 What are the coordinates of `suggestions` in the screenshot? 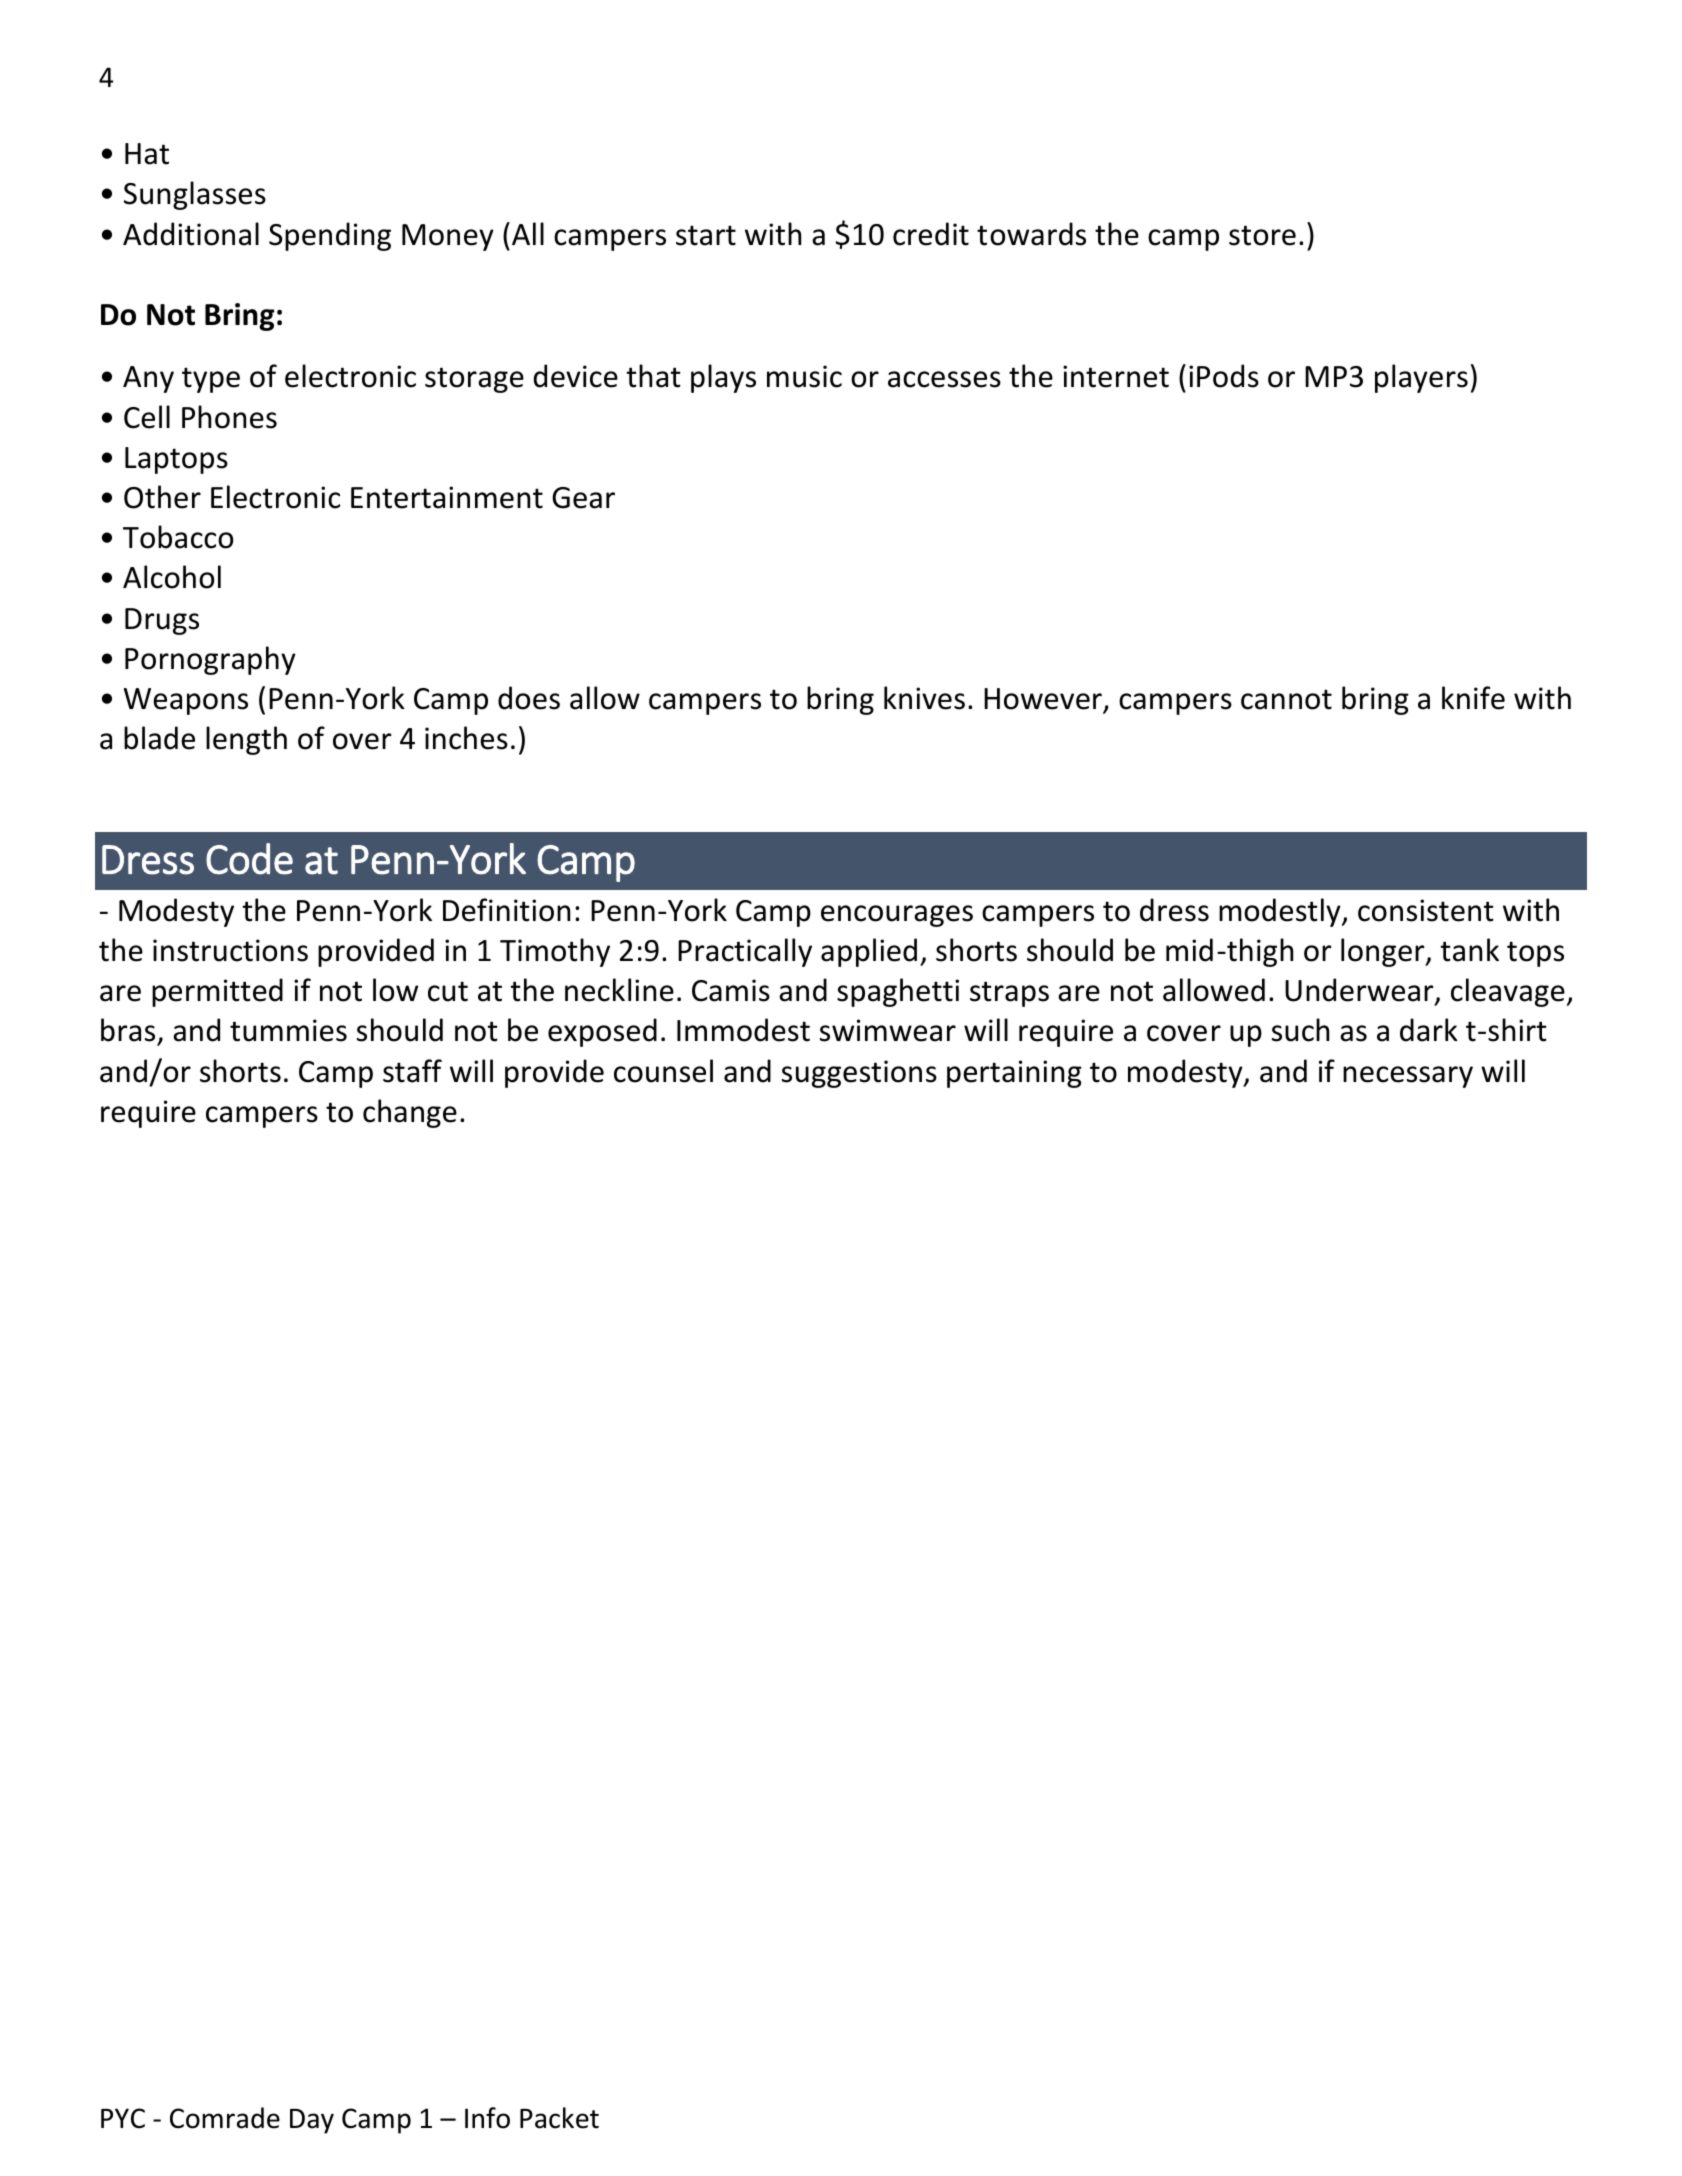 It's located at (859, 1074).
